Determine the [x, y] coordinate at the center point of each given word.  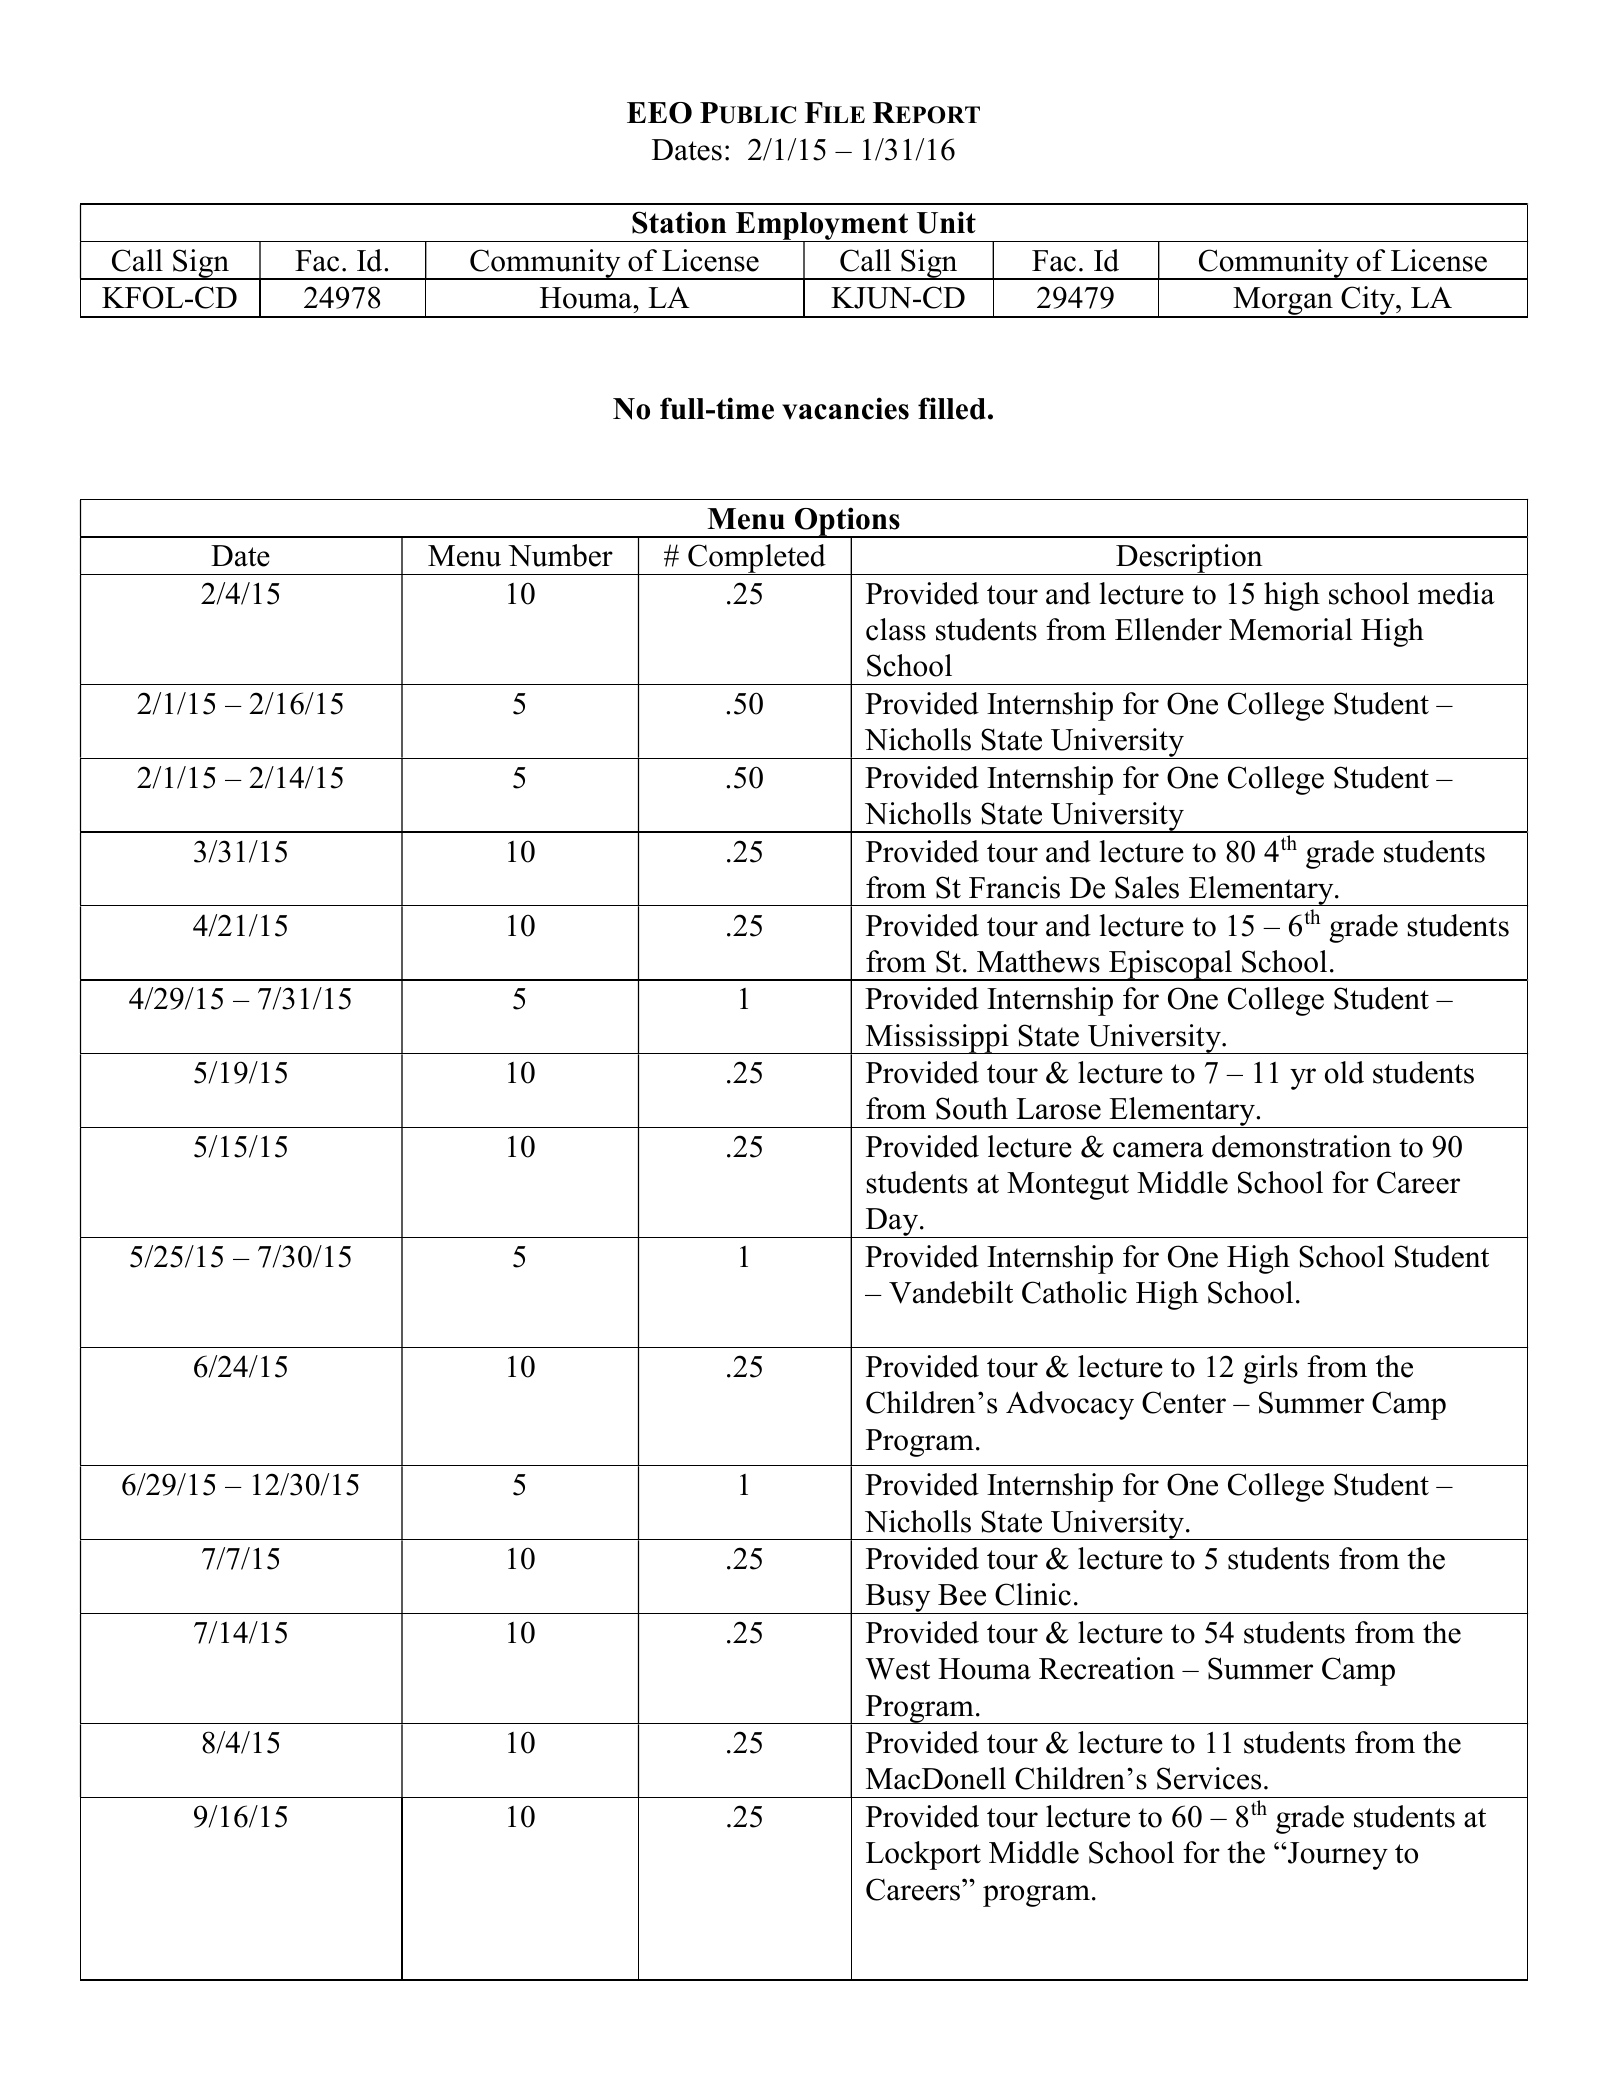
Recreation [1107, 1668]
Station [679, 222]
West [897, 1669]
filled [952, 408]
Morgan [1283, 302]
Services [1209, 1778]
